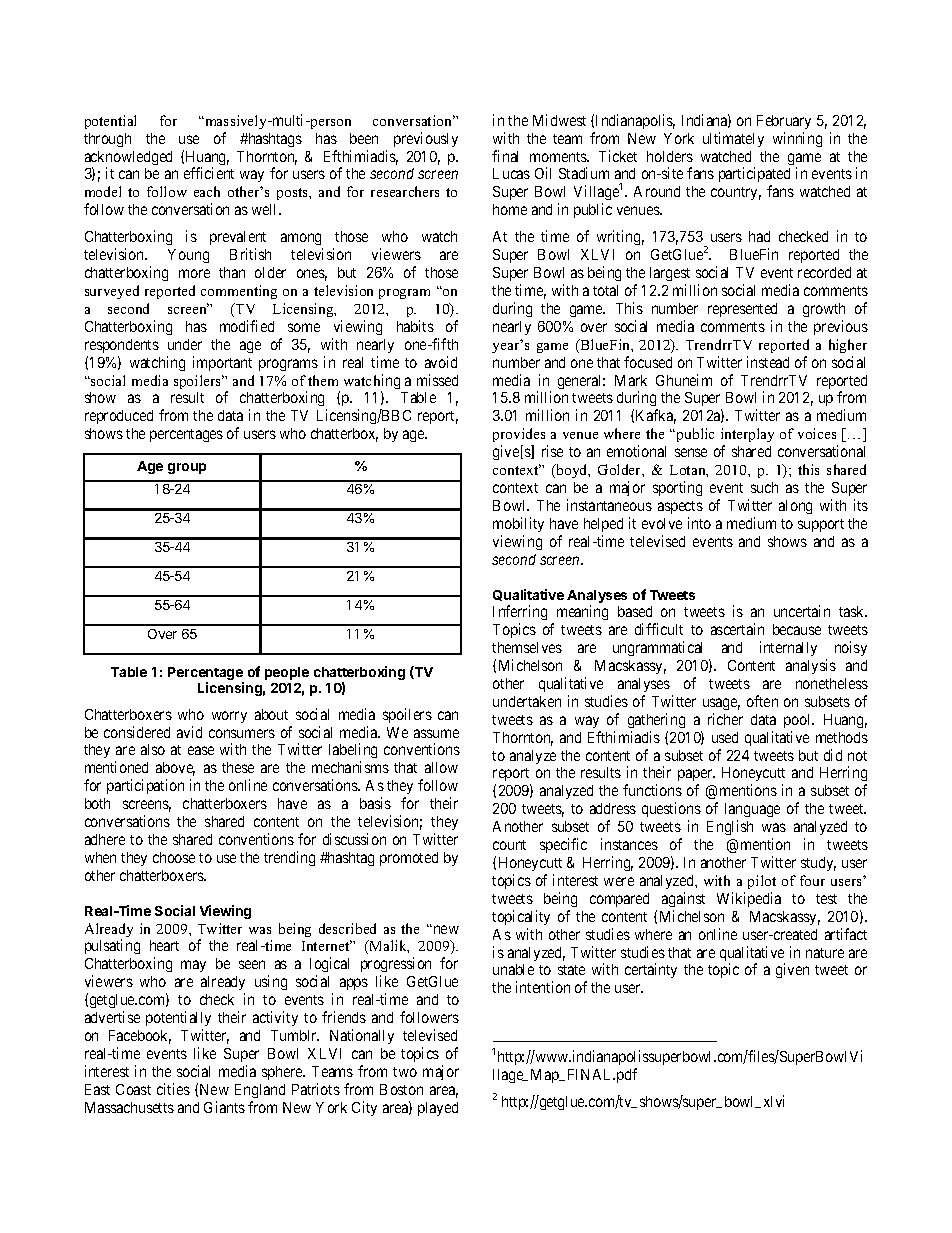  What do you see at coordinates (737, 629) in the screenshot?
I see `ascertain` at bounding box center [737, 629].
